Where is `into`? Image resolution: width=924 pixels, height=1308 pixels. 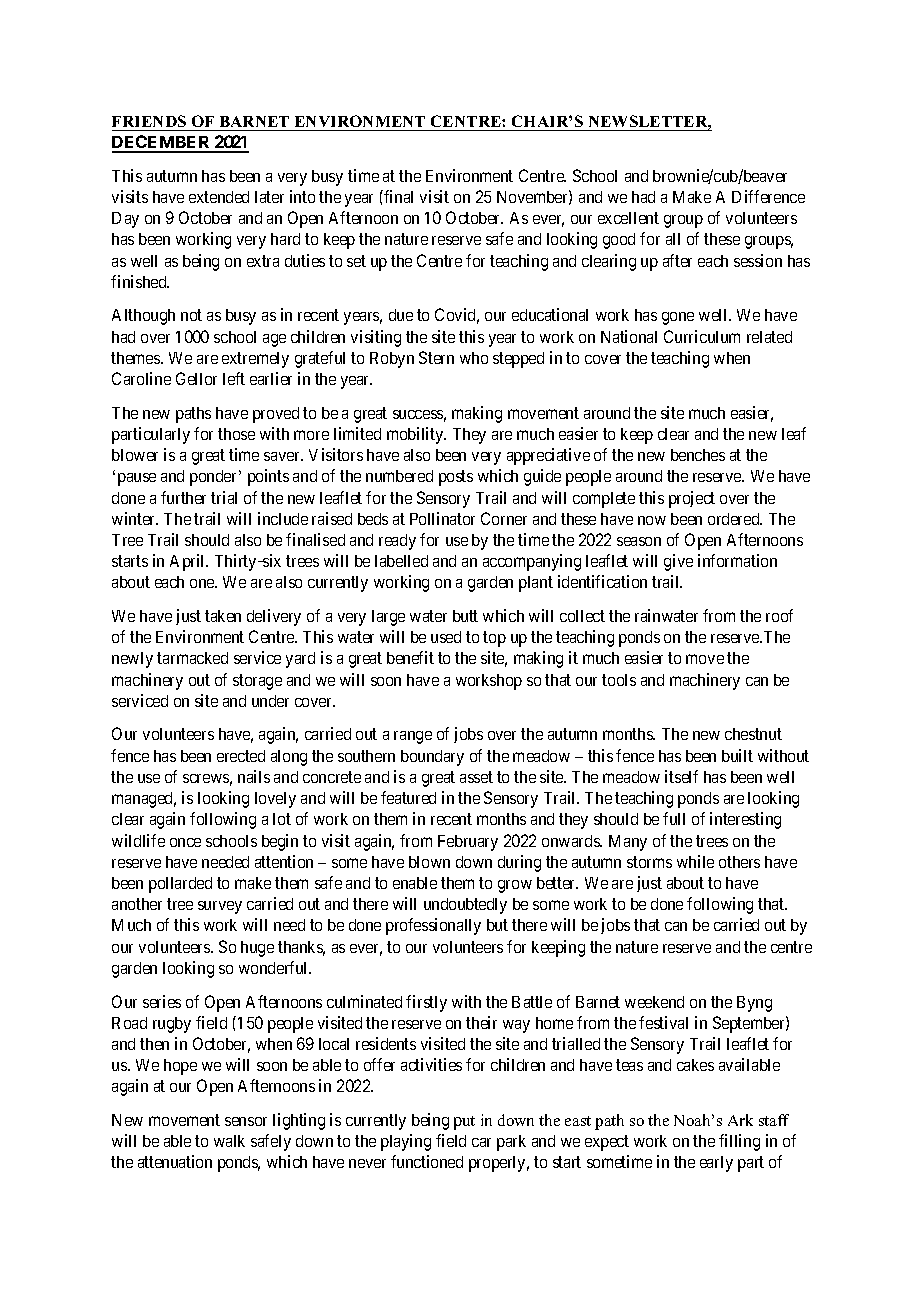
into is located at coordinates (302, 196).
